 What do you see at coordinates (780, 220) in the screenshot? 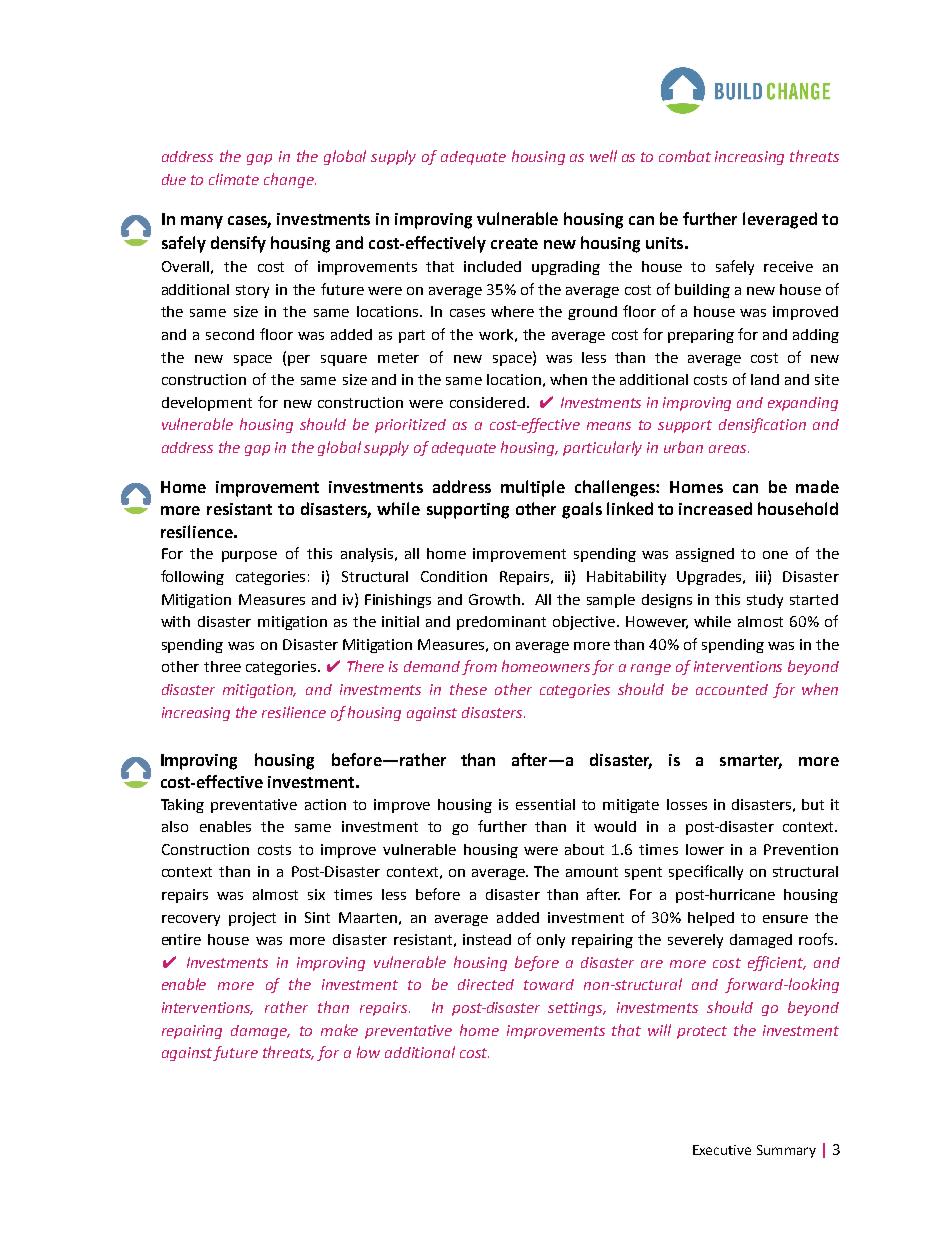
I see `leveraged` at bounding box center [780, 220].
